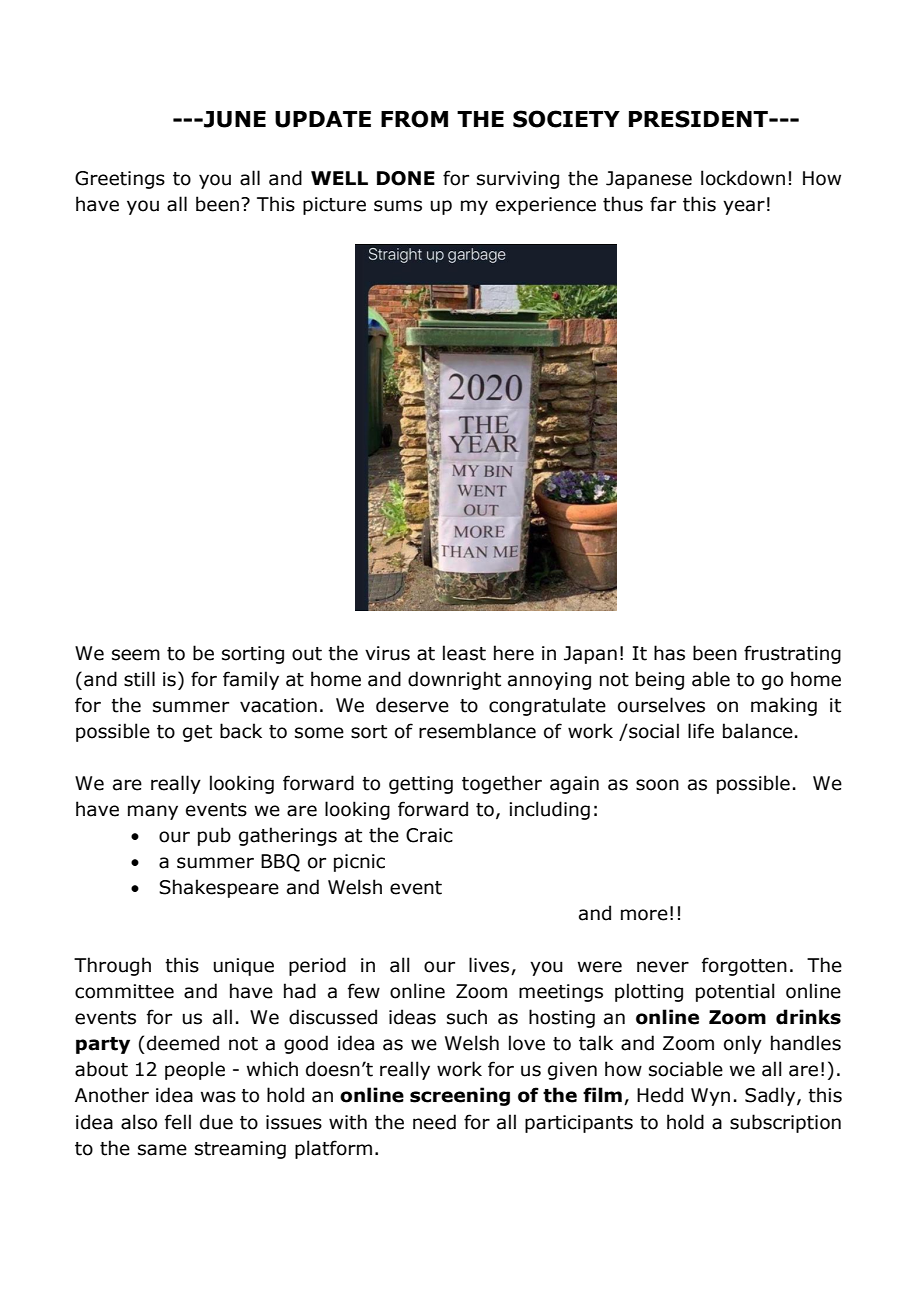  What do you see at coordinates (414, 119) in the screenshot?
I see `FROM` at bounding box center [414, 119].
